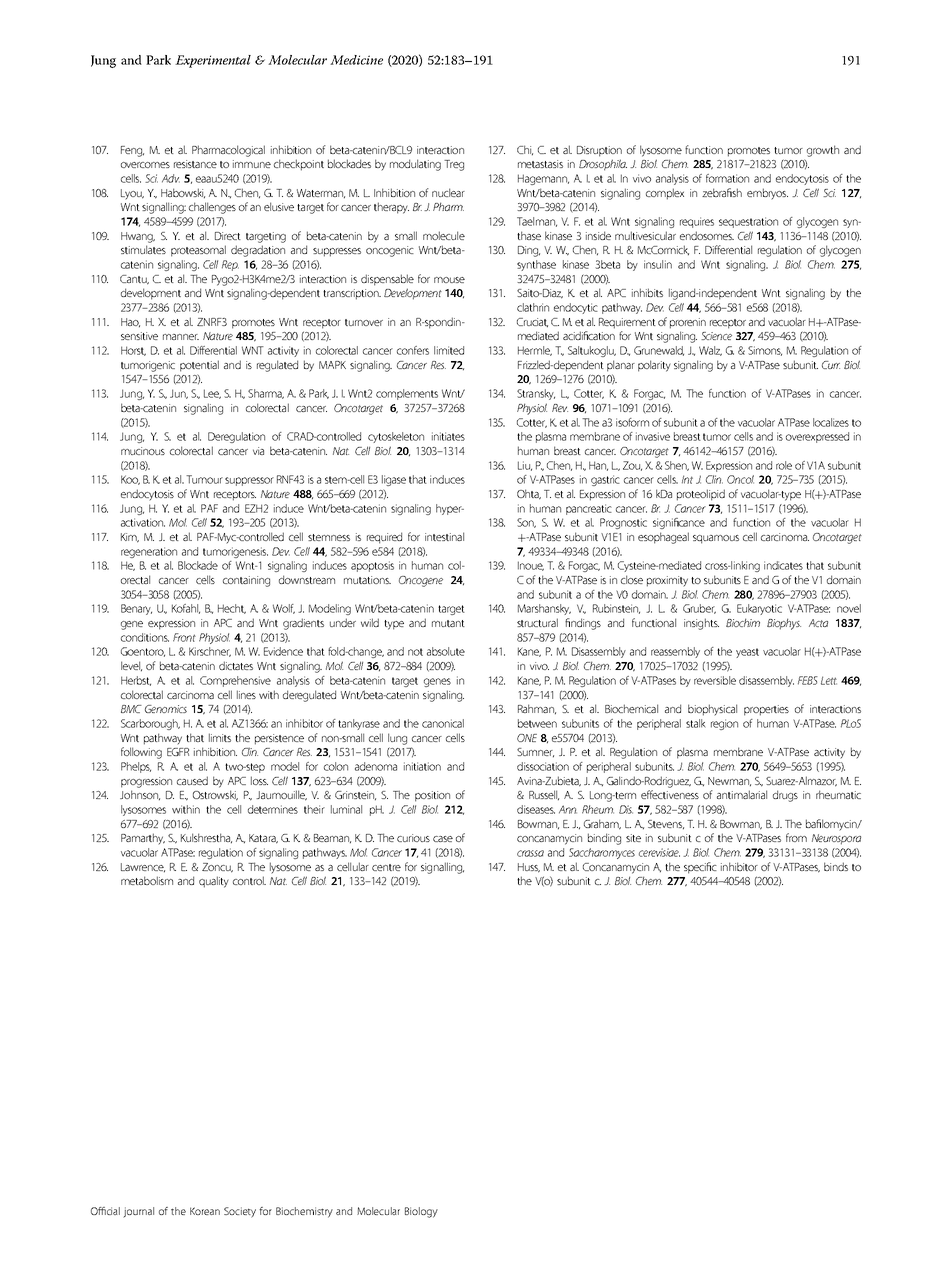 The height and width of the page is (1265, 952). I want to click on Treg, so click(454, 165).
